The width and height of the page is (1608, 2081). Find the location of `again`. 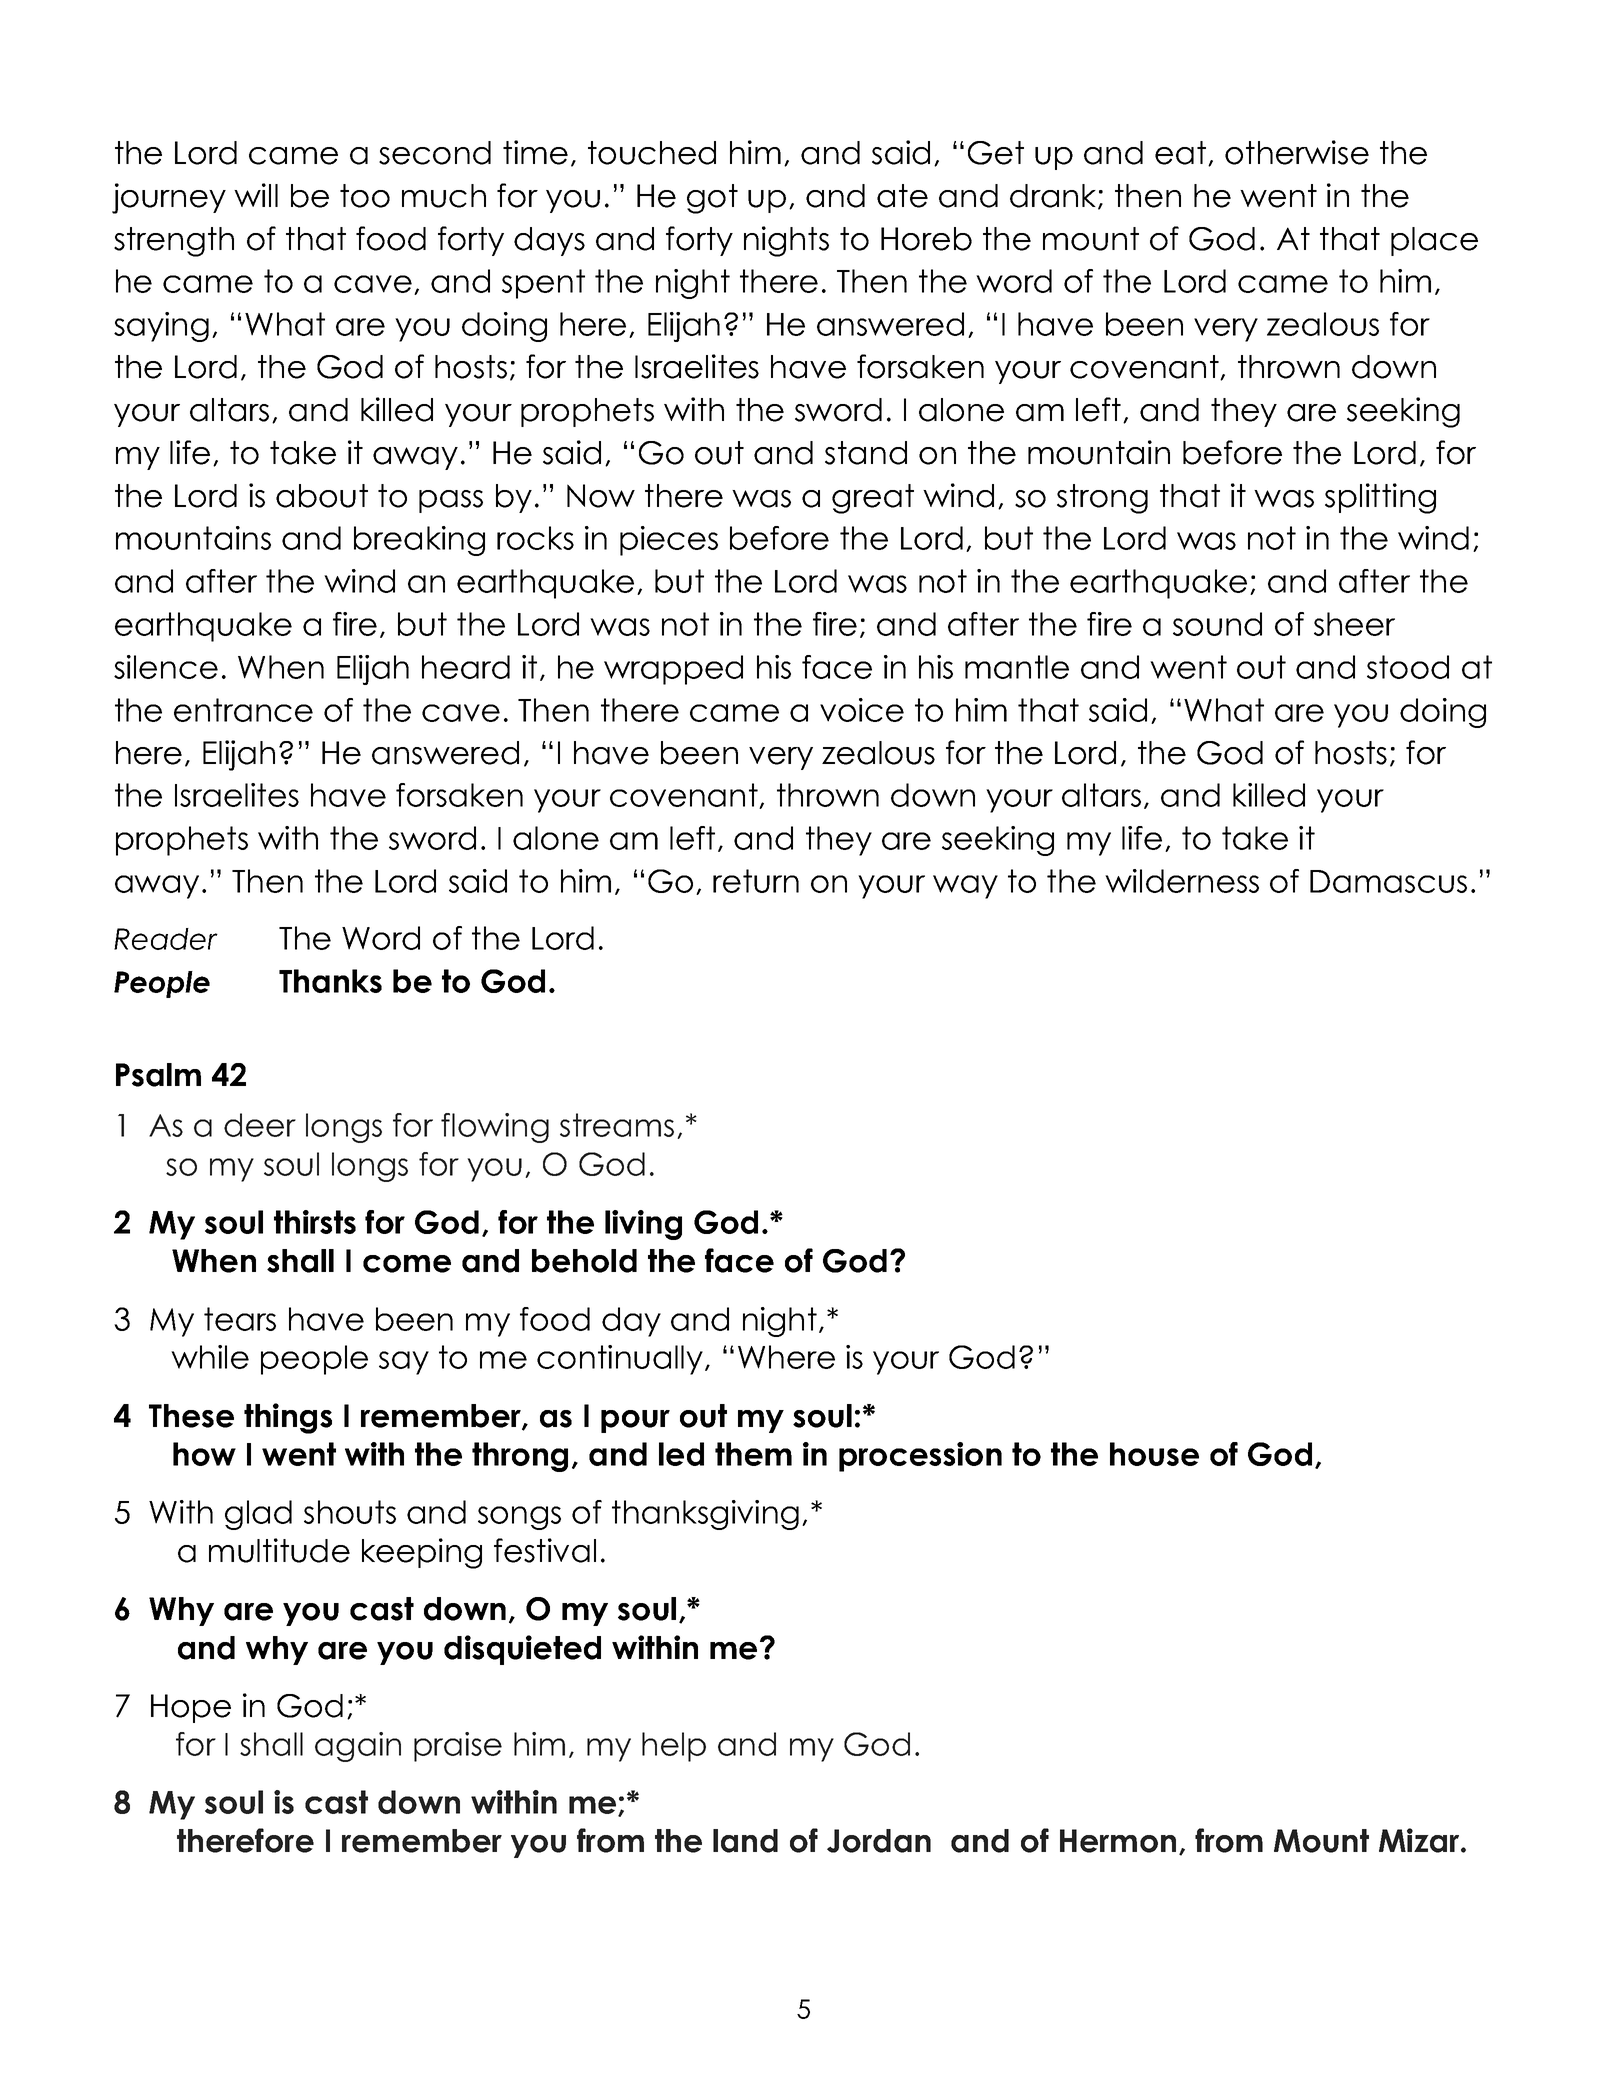

again is located at coordinates (358, 1747).
